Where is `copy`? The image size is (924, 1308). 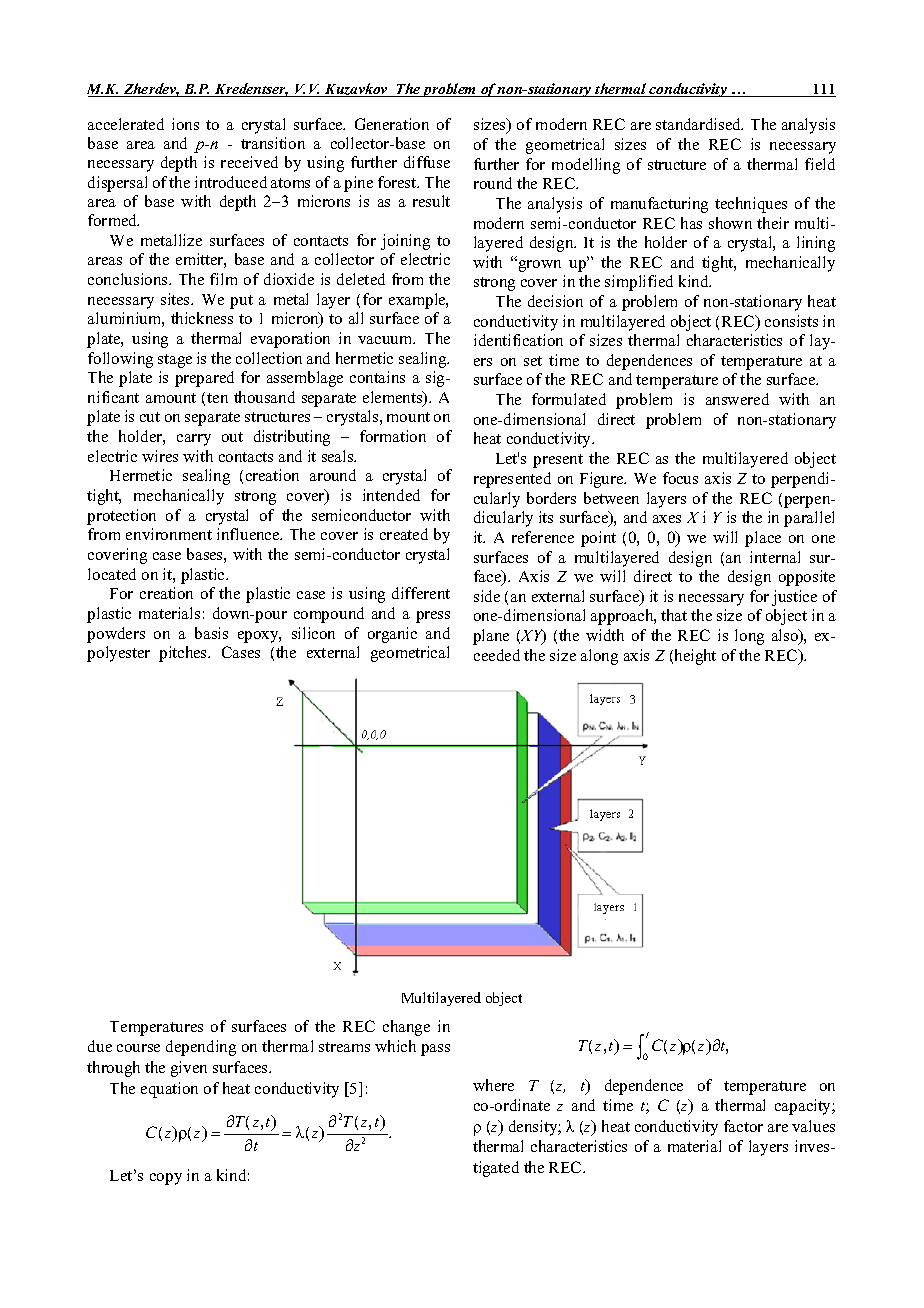 copy is located at coordinates (166, 1179).
